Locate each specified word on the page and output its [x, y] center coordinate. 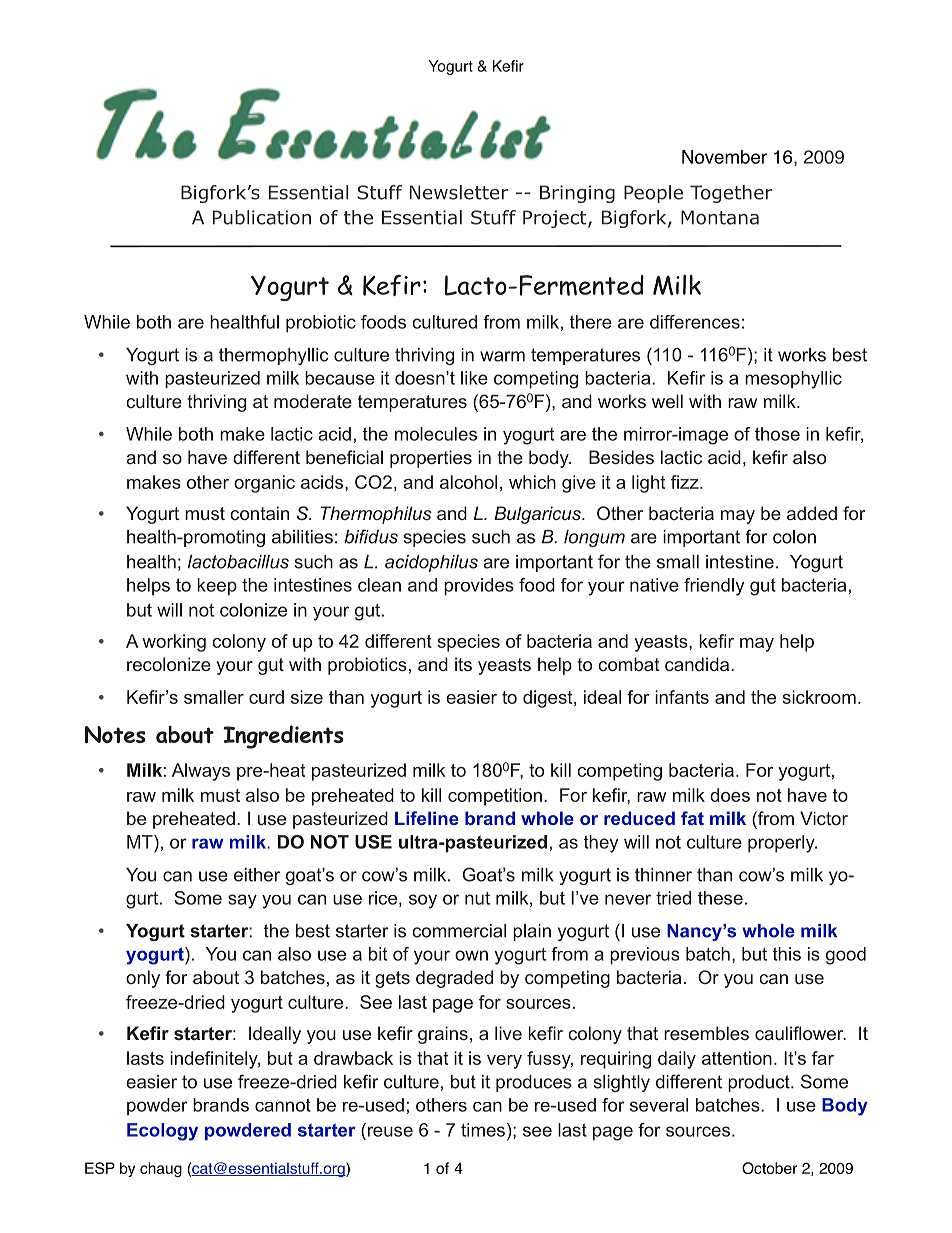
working [174, 643]
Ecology [162, 1132]
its [463, 664]
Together [731, 194]
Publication [262, 217]
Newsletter [459, 192]
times [483, 1130]
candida [698, 664]
